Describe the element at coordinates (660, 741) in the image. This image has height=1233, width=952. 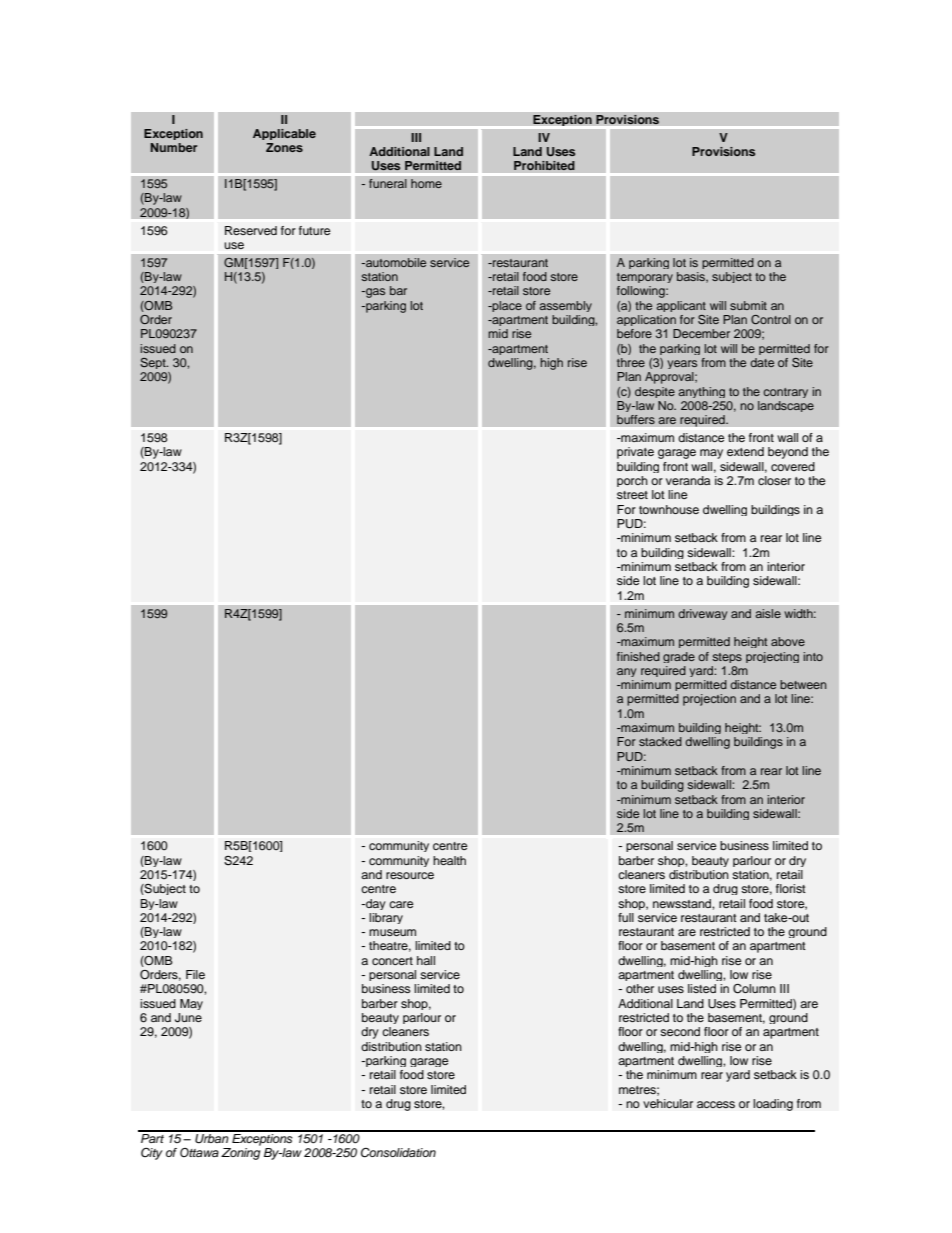
I see `stacked` at that location.
